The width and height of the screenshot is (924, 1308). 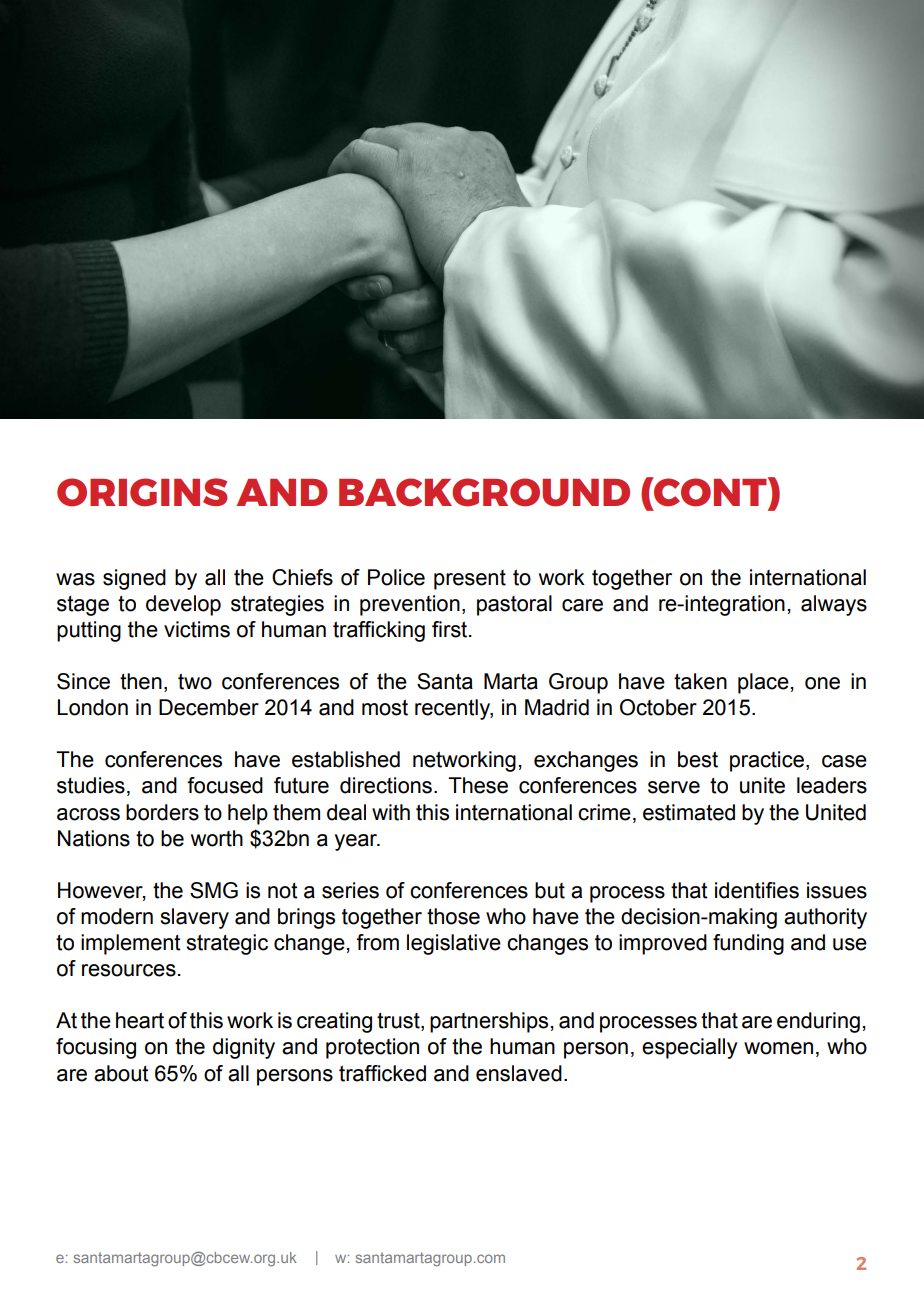 What do you see at coordinates (710, 493) in the screenshot?
I see `cont` at bounding box center [710, 493].
